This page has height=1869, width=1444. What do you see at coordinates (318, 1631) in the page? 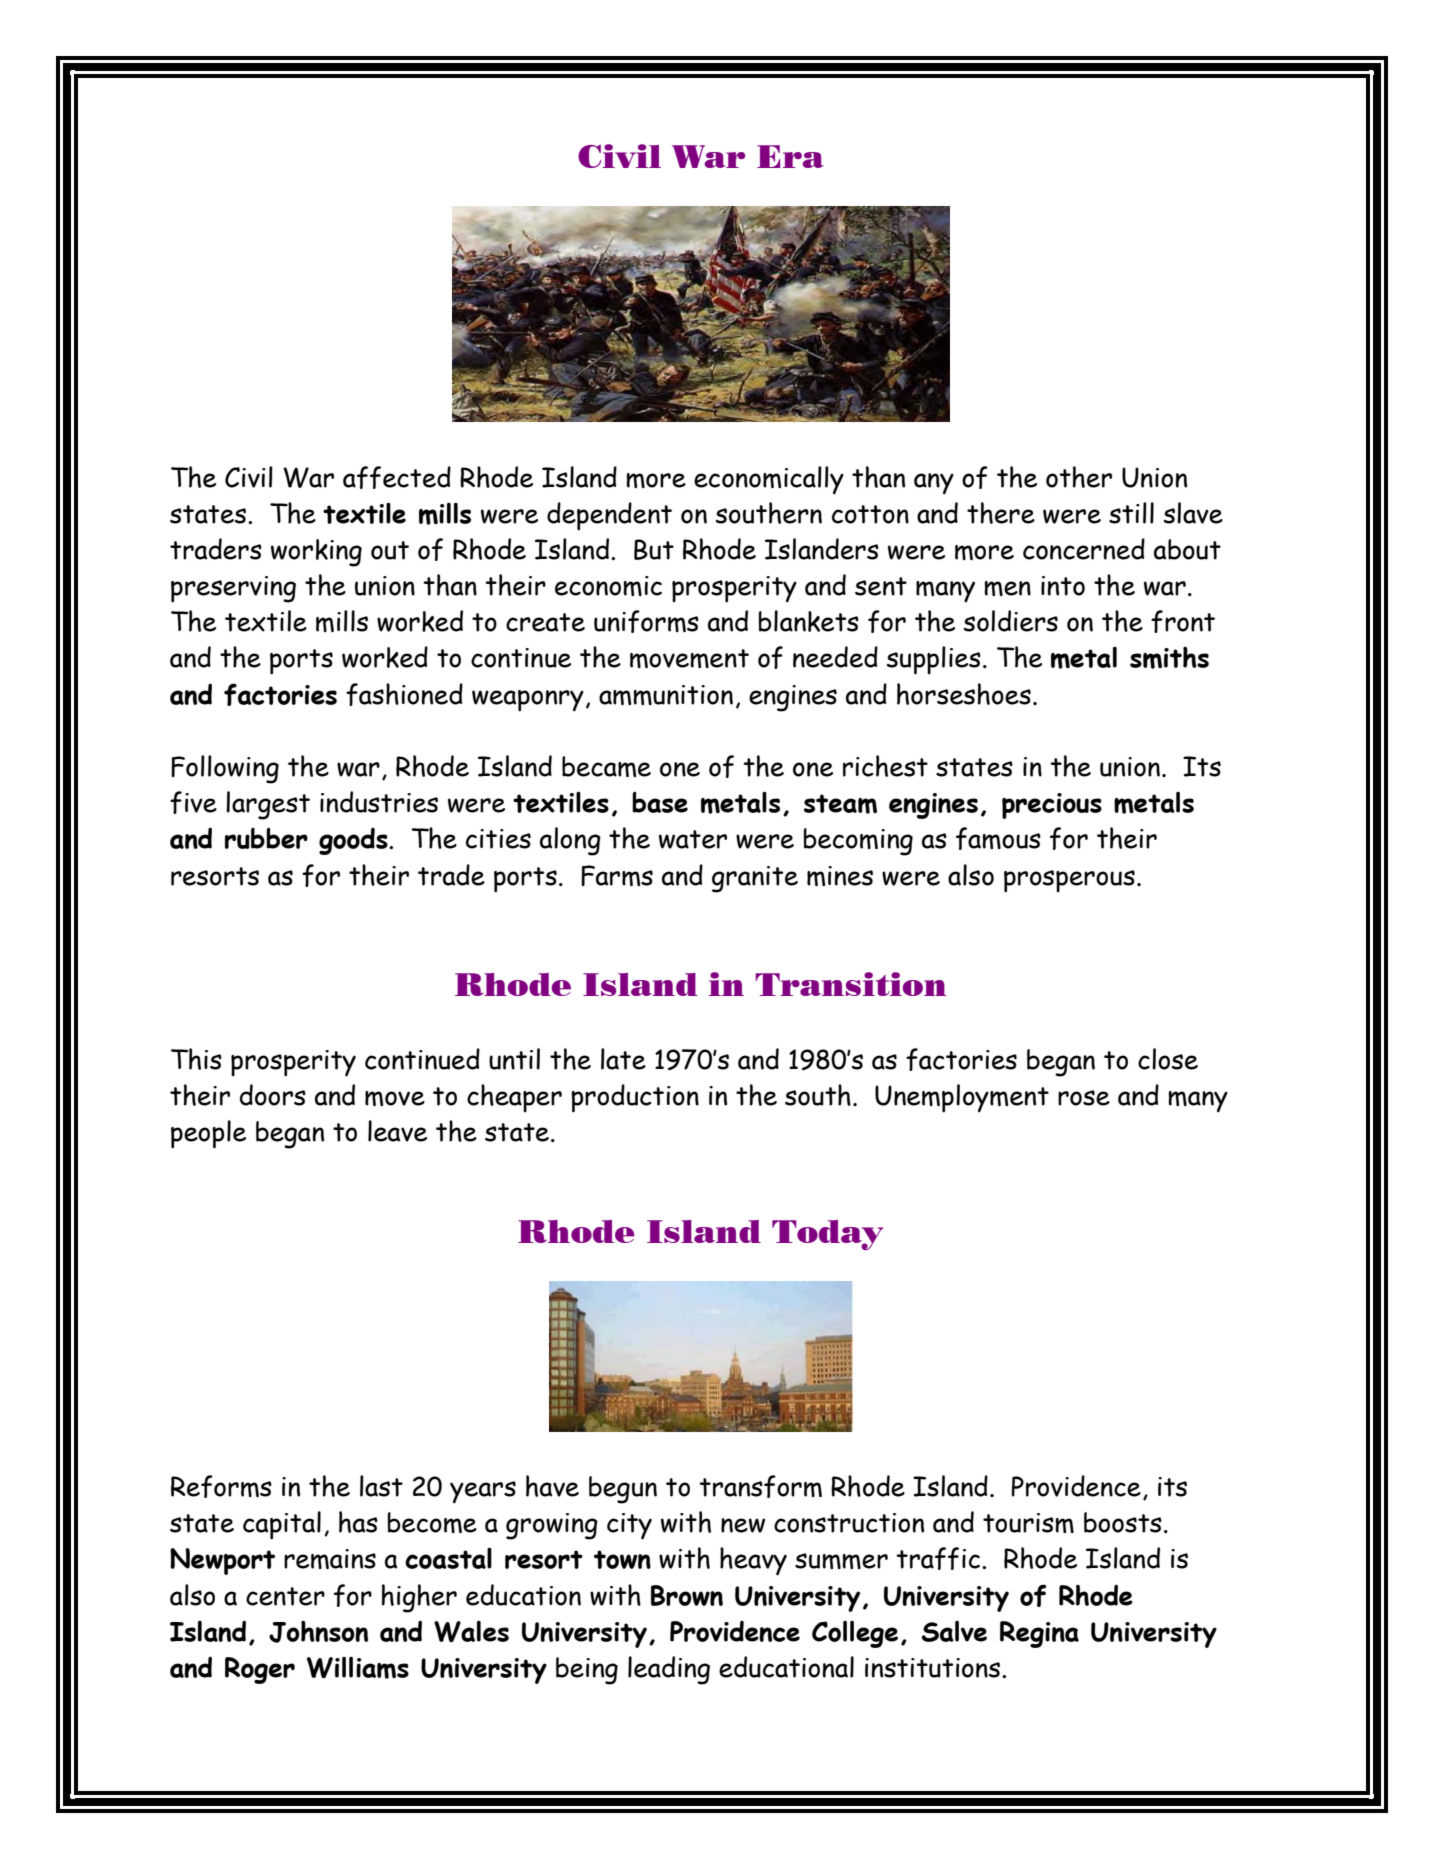
I see `Johnson` at bounding box center [318, 1631].
